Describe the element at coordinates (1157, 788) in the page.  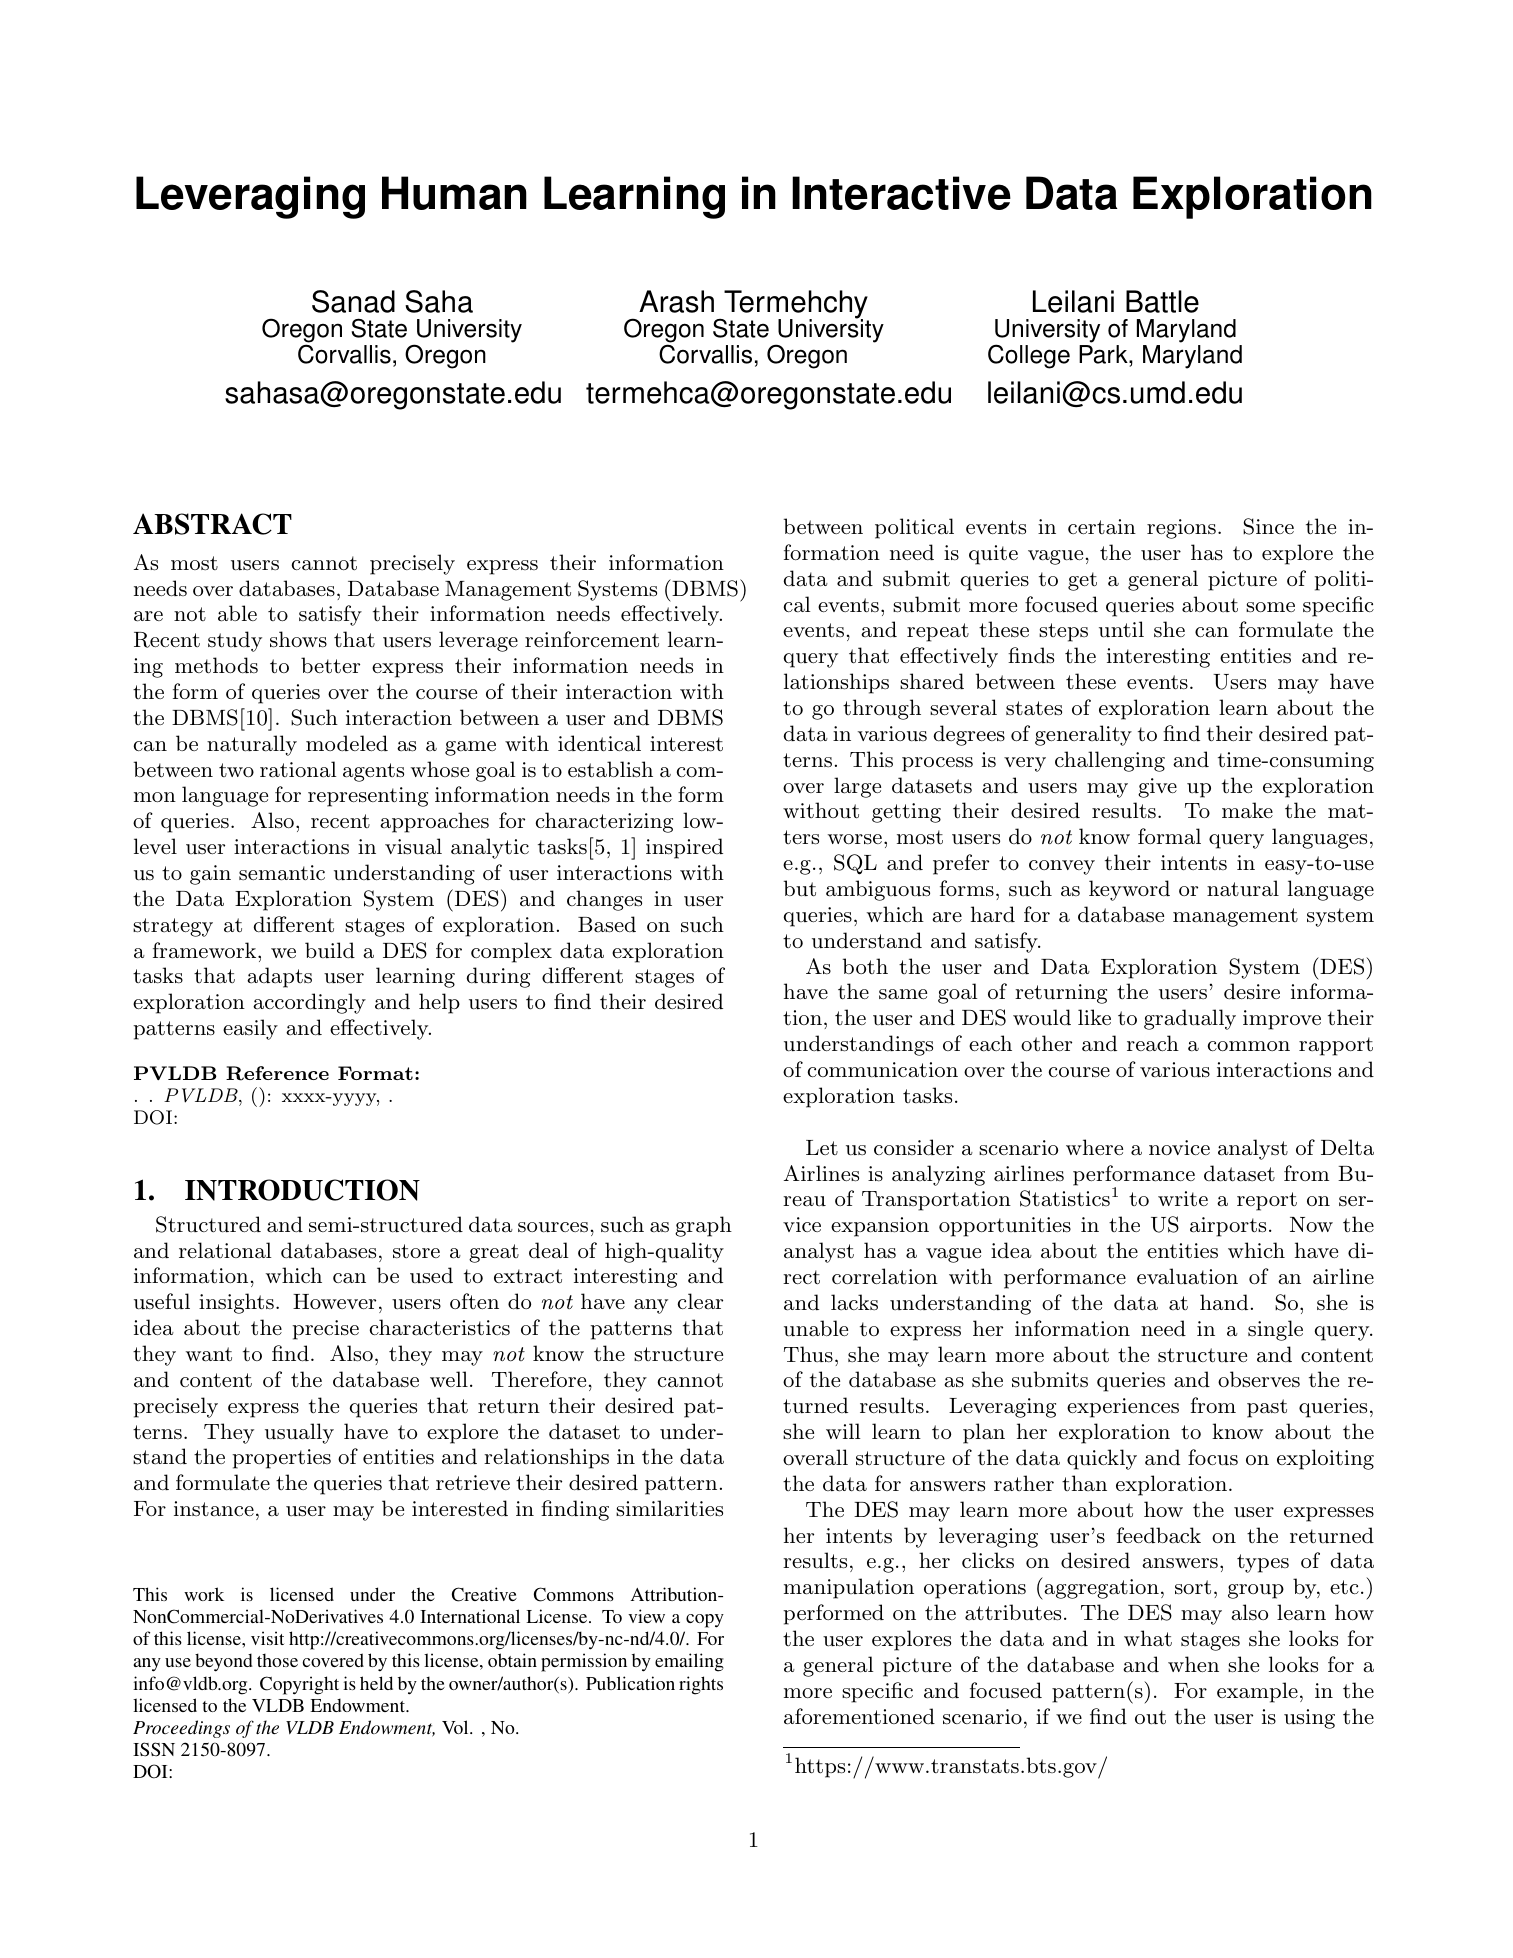
I see `give` at that location.
